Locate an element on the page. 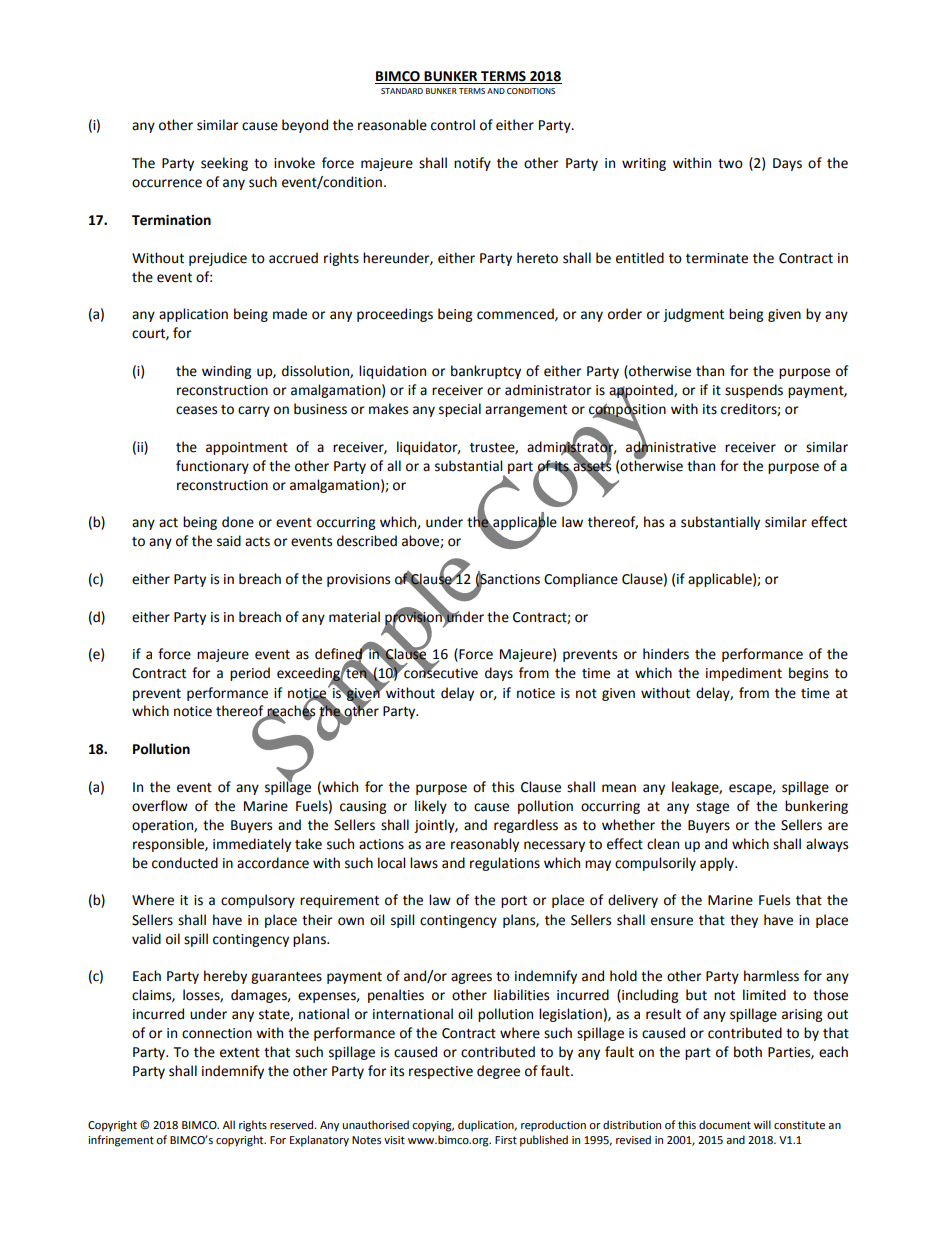  likely is located at coordinates (431, 807).
